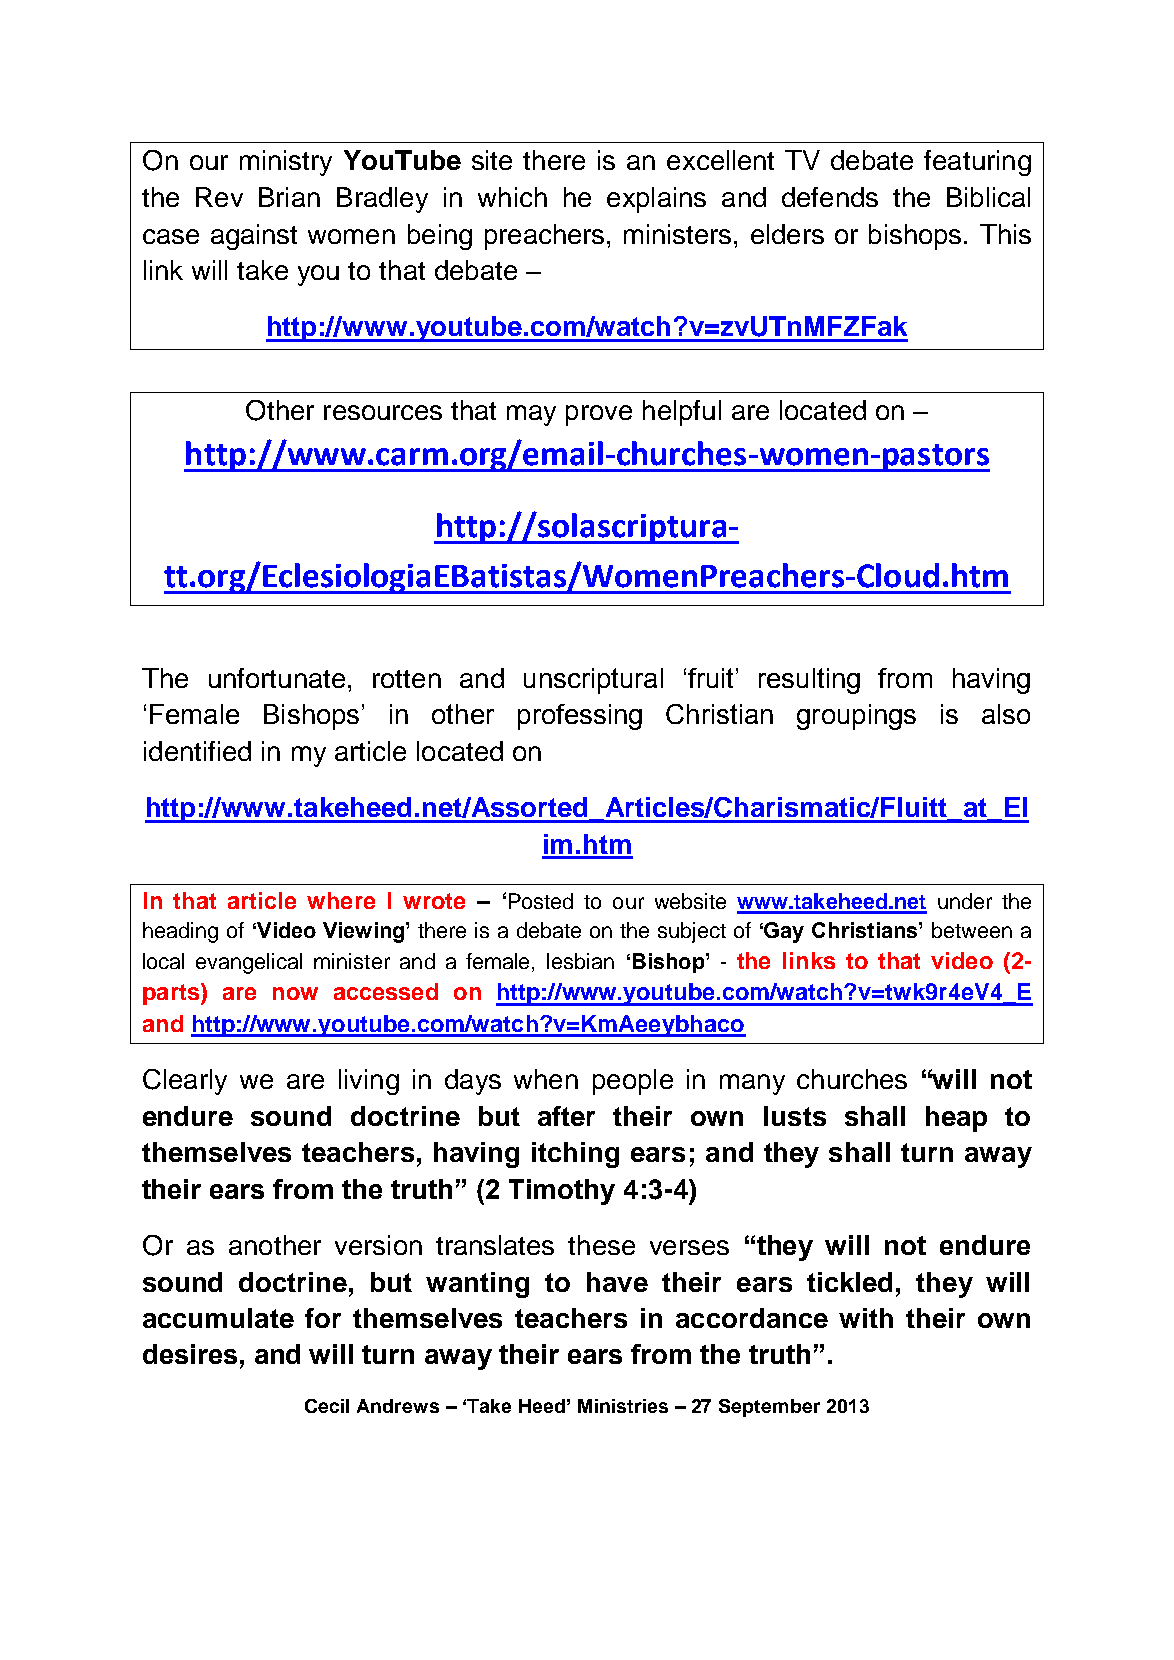  Describe the element at coordinates (856, 717) in the screenshot. I see `groupings` at that location.
